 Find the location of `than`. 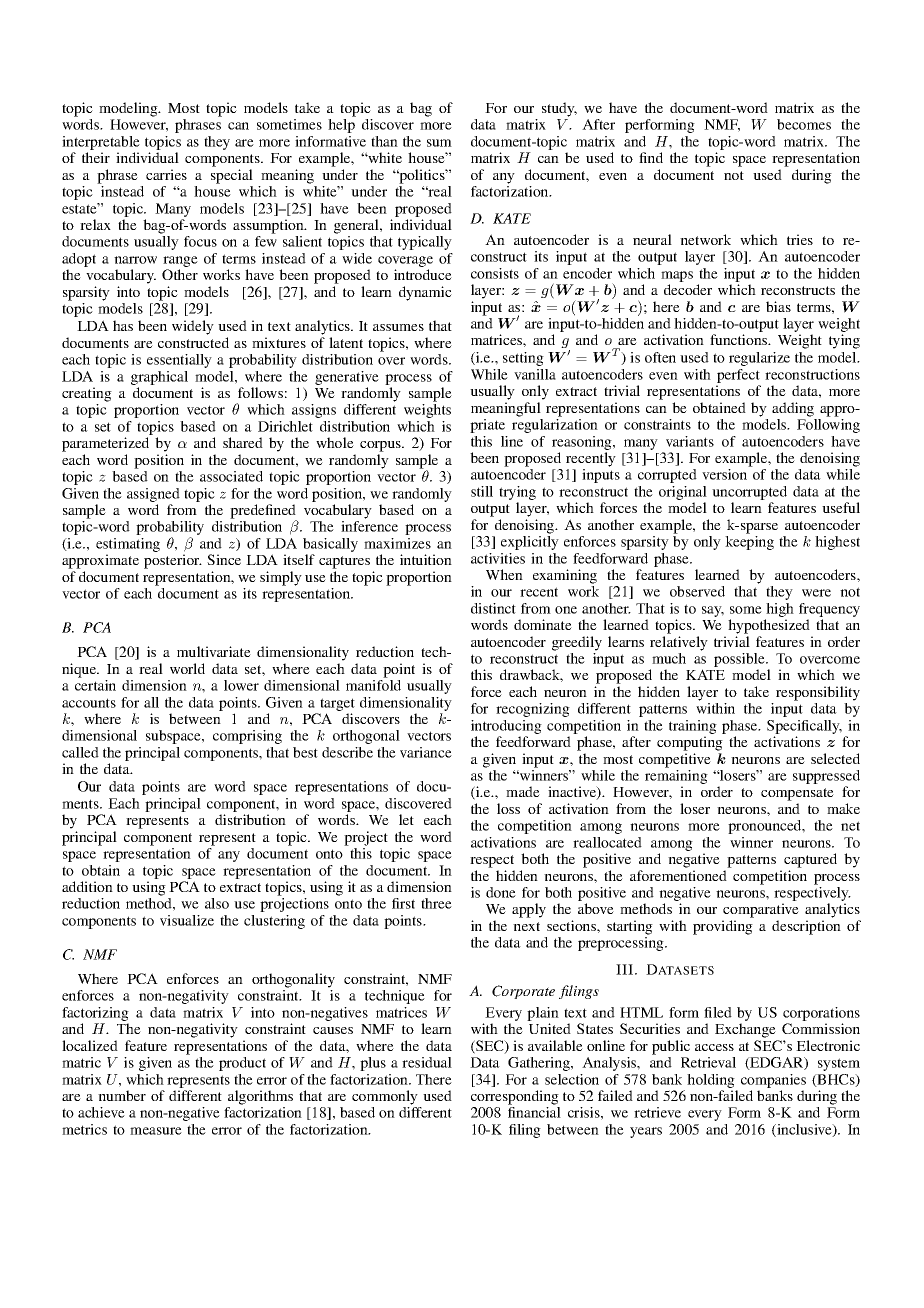

than is located at coordinates (384, 141).
